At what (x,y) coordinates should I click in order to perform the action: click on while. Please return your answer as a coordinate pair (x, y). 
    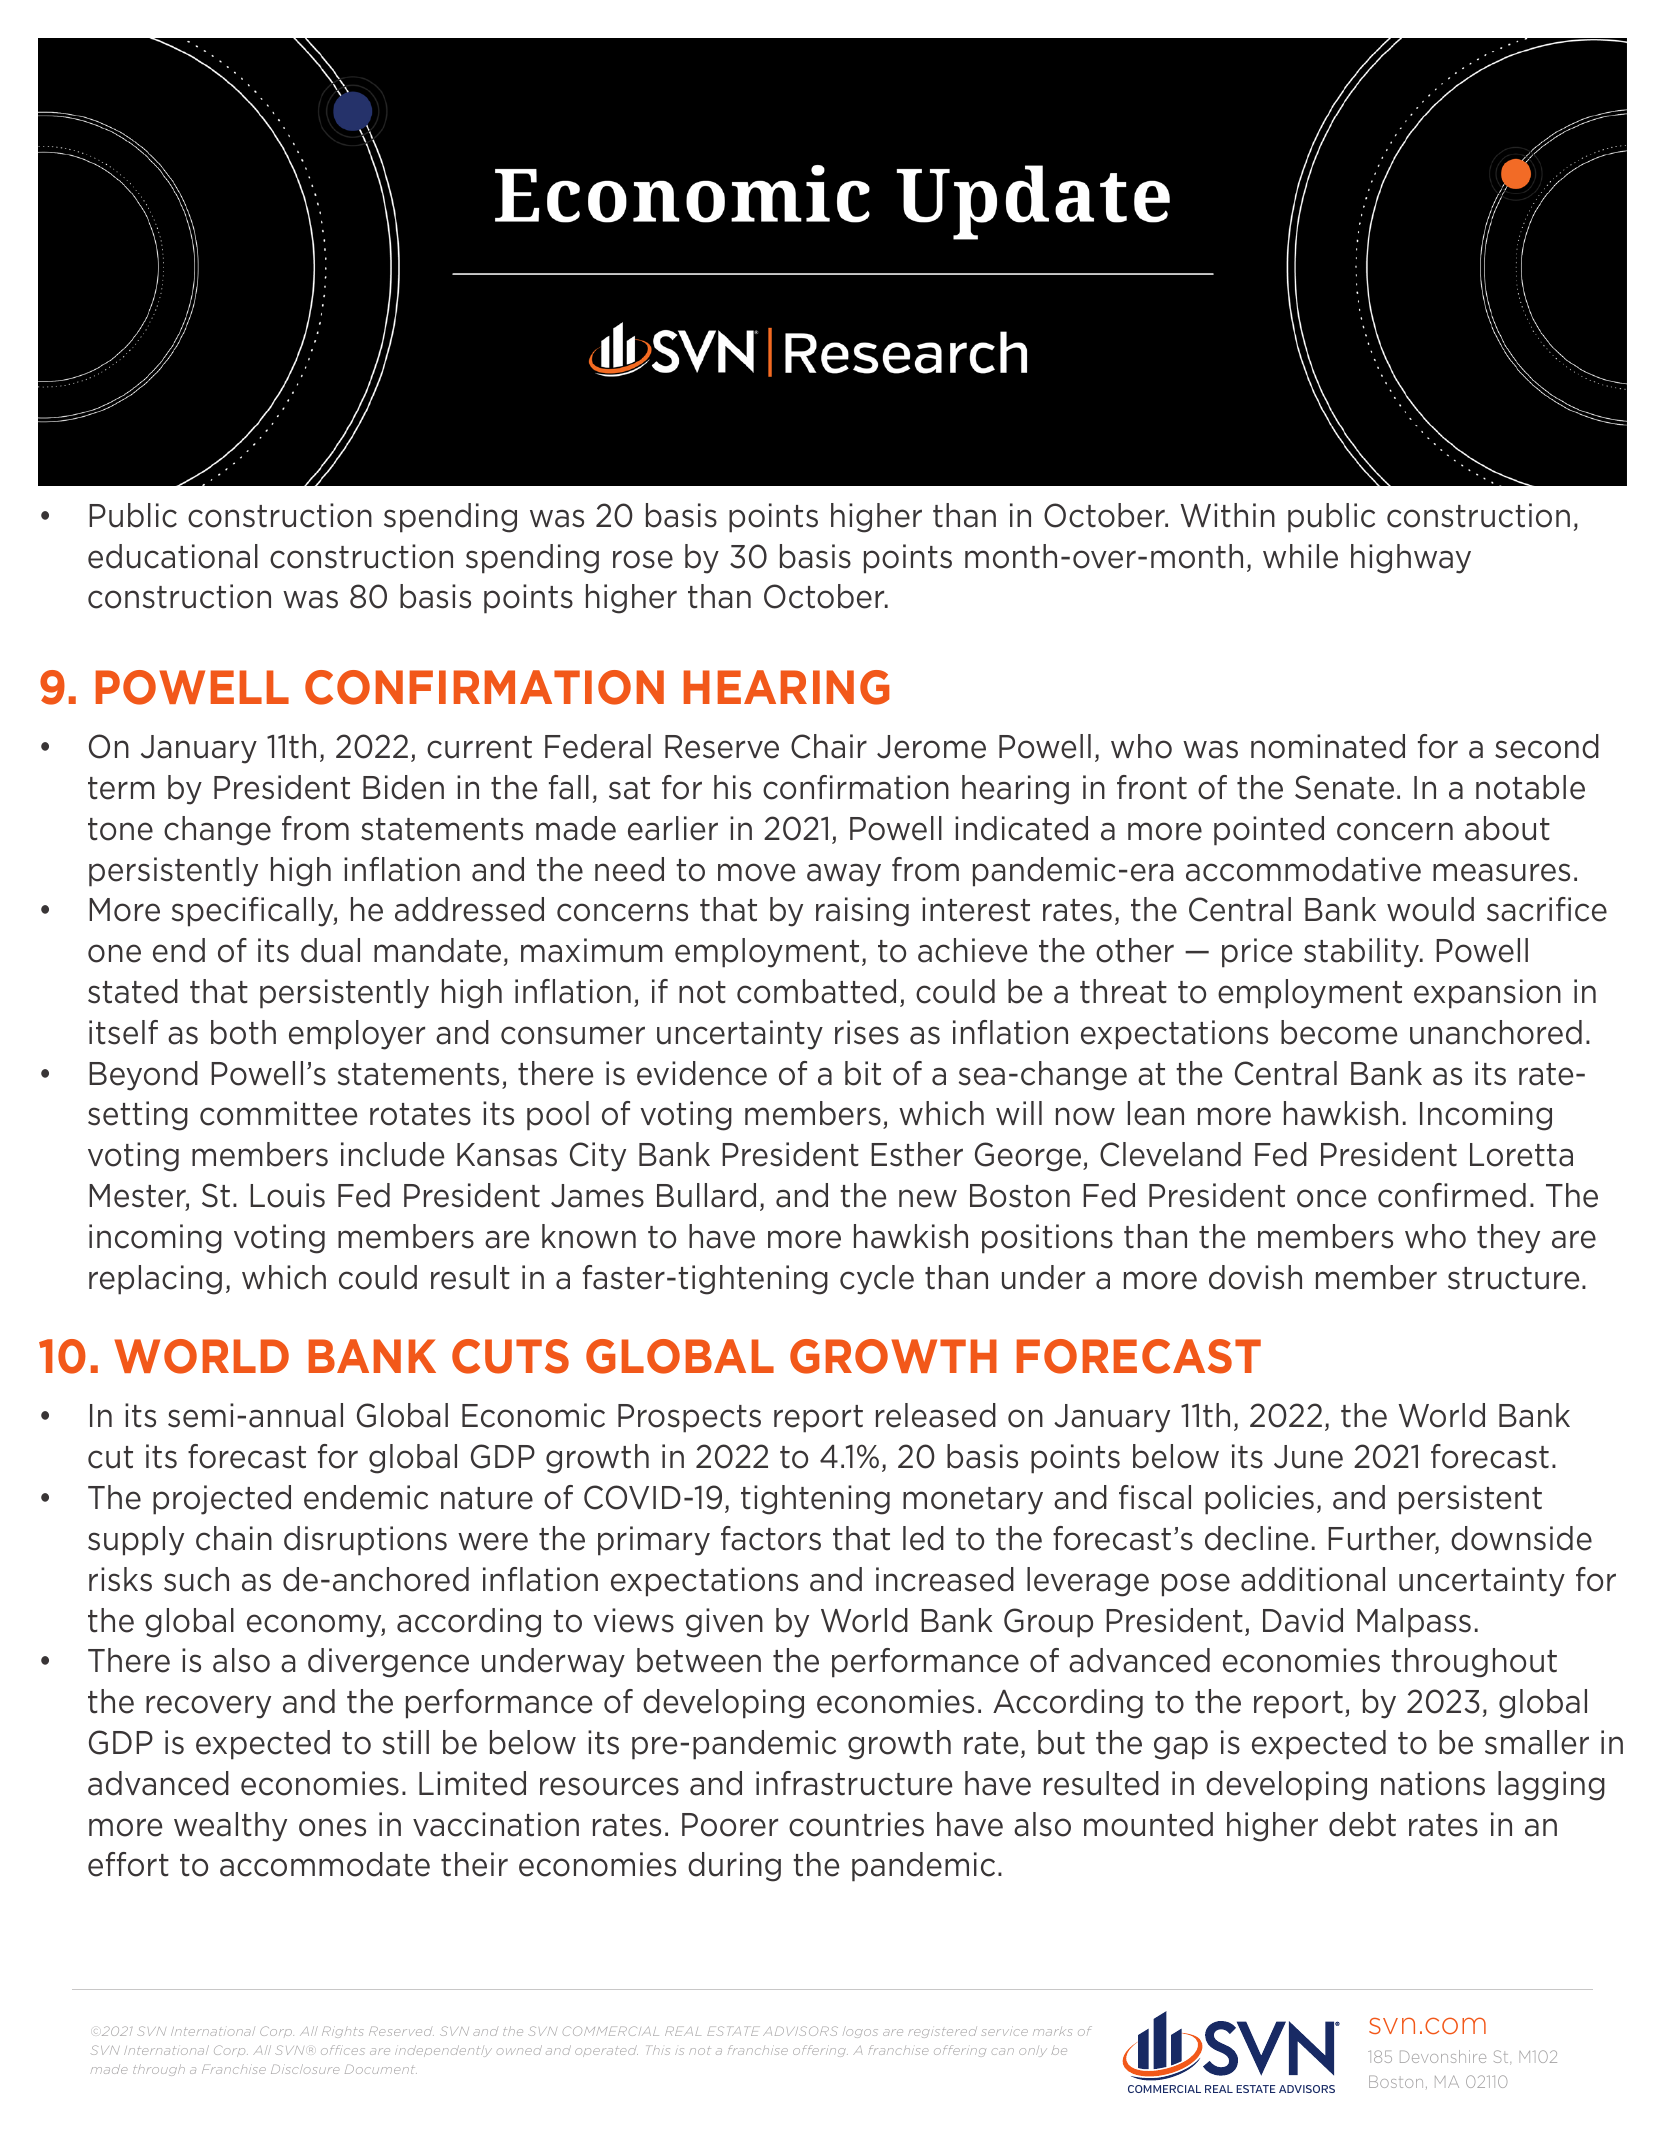
    Looking at the image, I should click on (1300, 556).
